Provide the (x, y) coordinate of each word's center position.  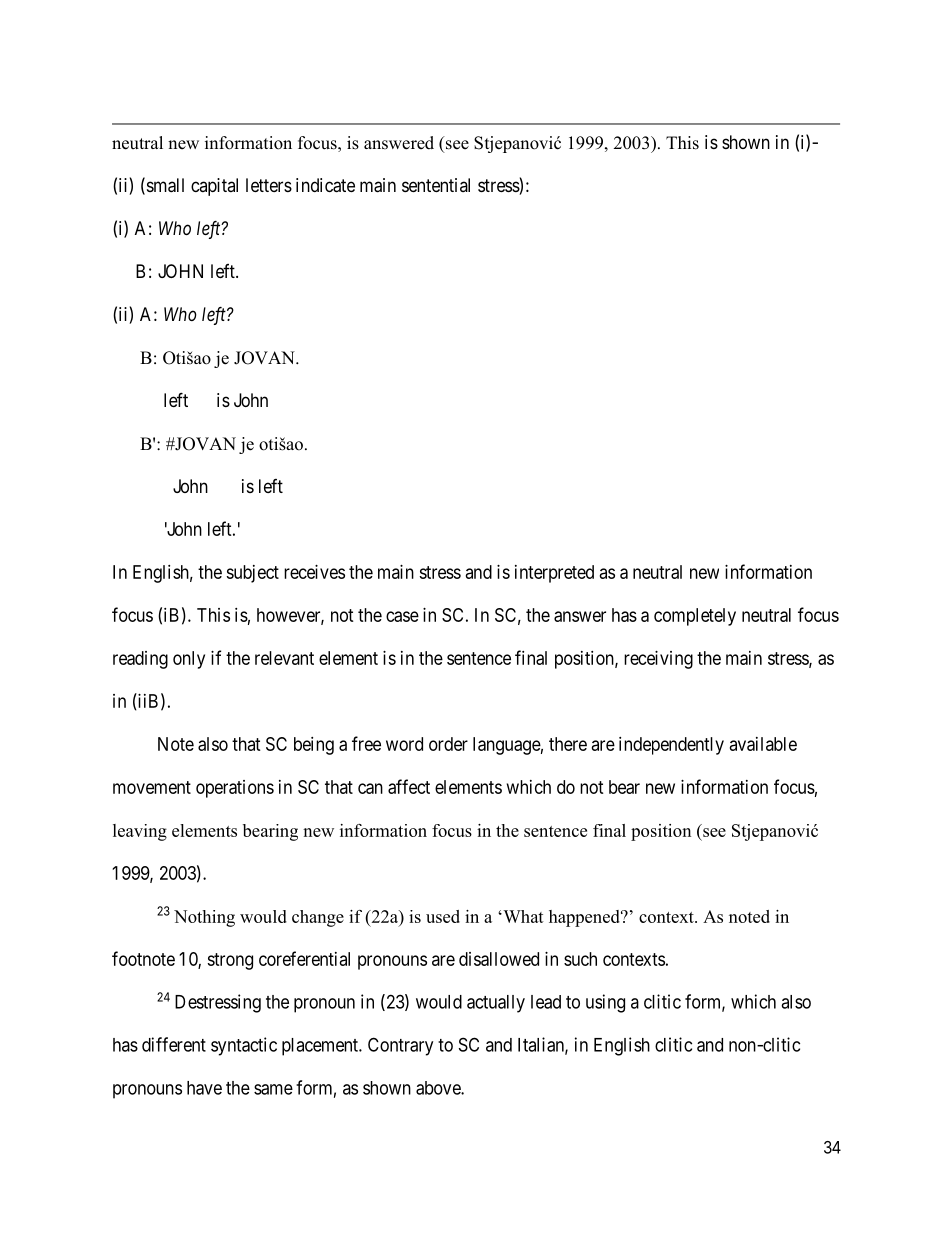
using (605, 1003)
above (439, 1088)
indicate (325, 185)
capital (214, 187)
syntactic (244, 1046)
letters (269, 185)
